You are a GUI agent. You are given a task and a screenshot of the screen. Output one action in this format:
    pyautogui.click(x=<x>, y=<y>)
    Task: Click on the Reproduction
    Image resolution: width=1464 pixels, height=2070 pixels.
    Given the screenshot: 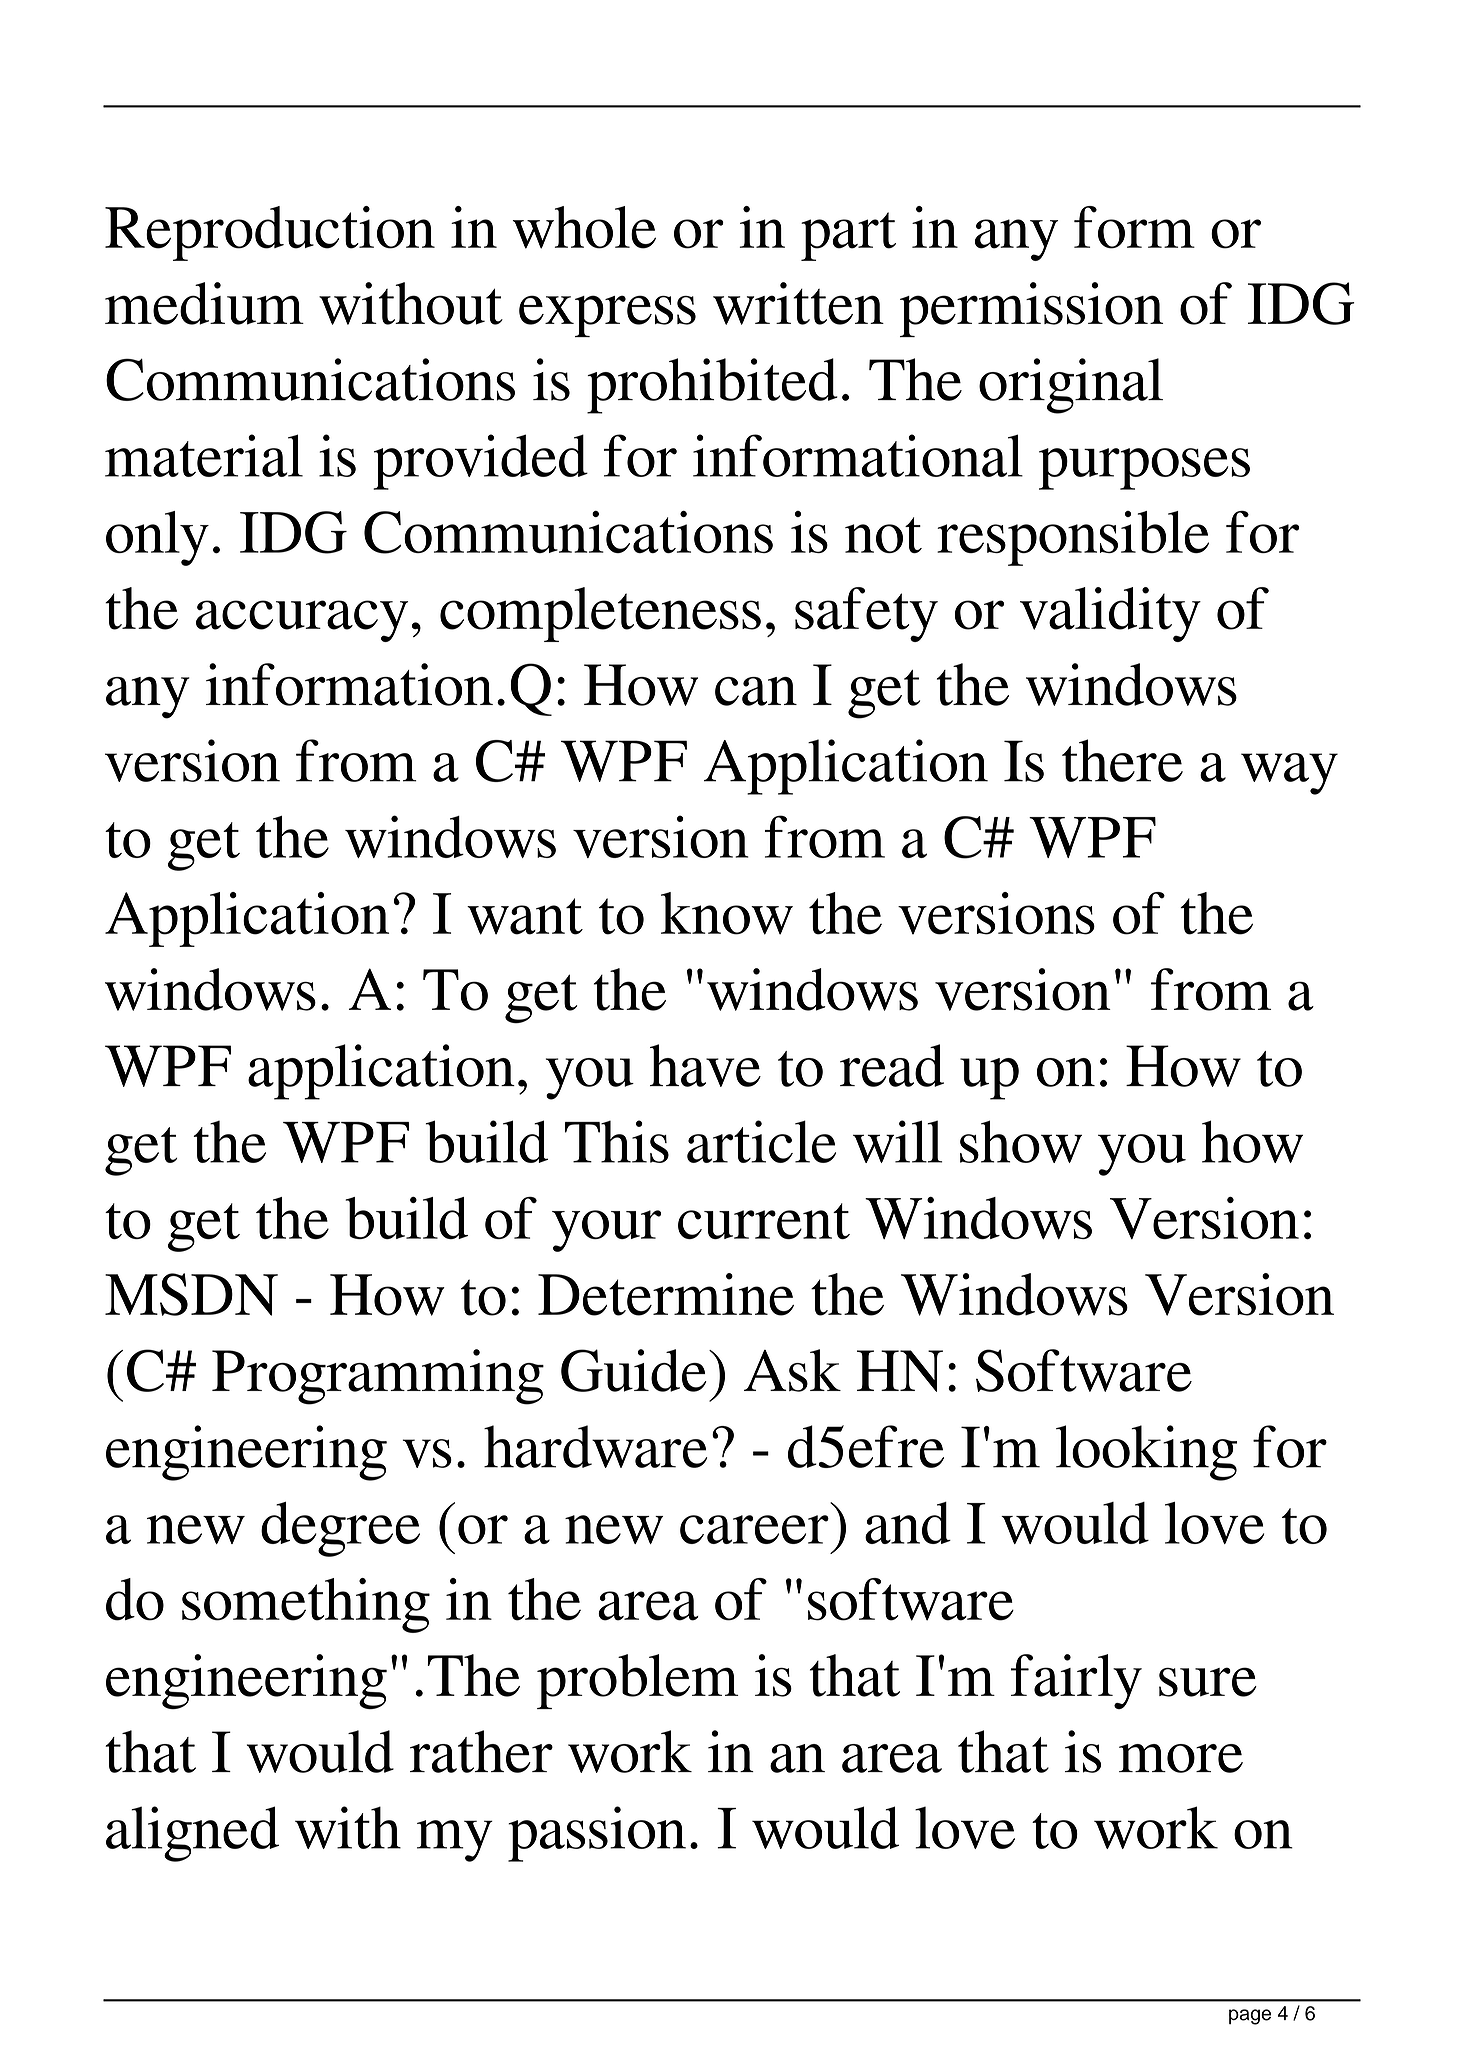 What is the action you would take?
    pyautogui.click(x=270, y=233)
